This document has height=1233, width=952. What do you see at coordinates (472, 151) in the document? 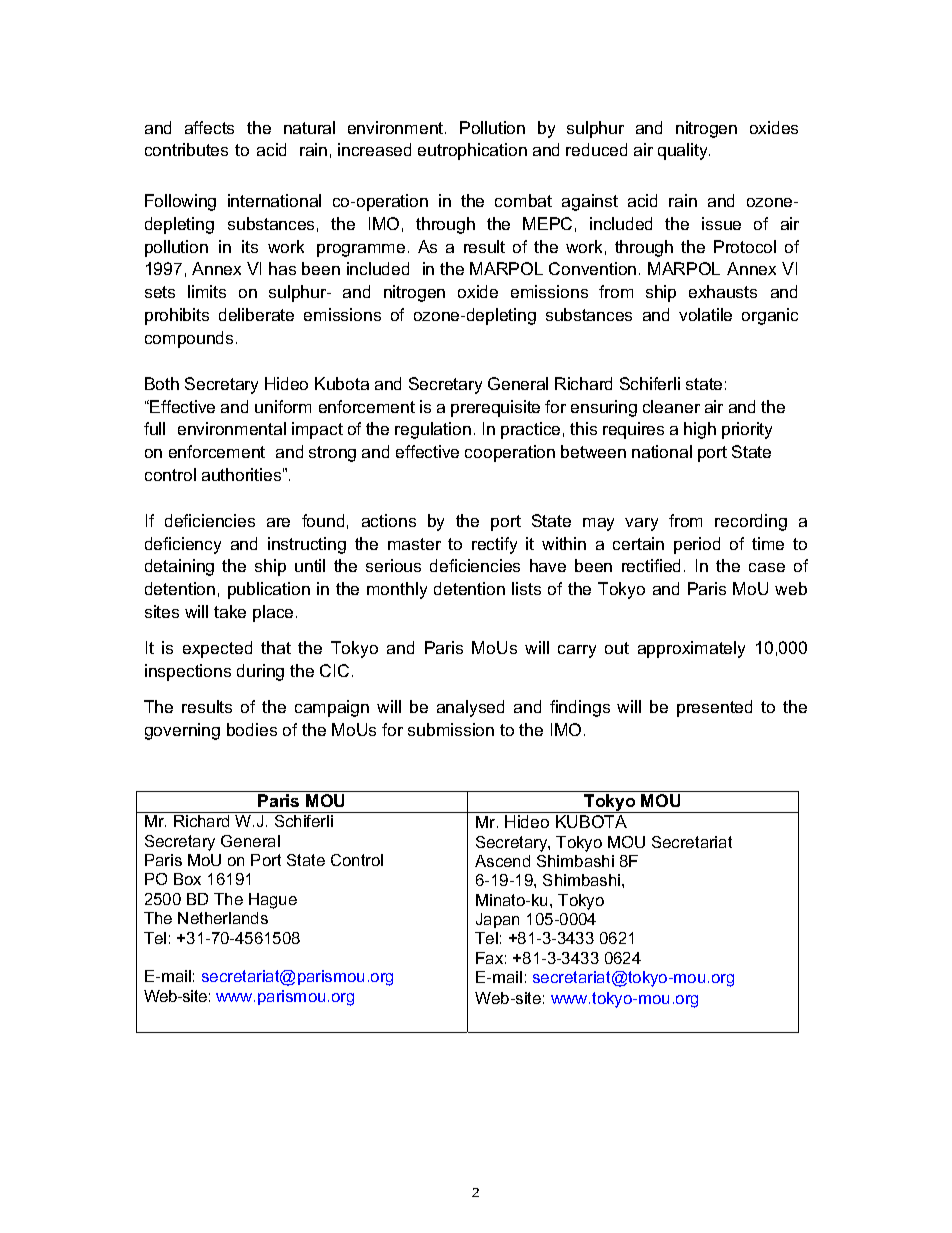
I see `eutrophication` at bounding box center [472, 151].
